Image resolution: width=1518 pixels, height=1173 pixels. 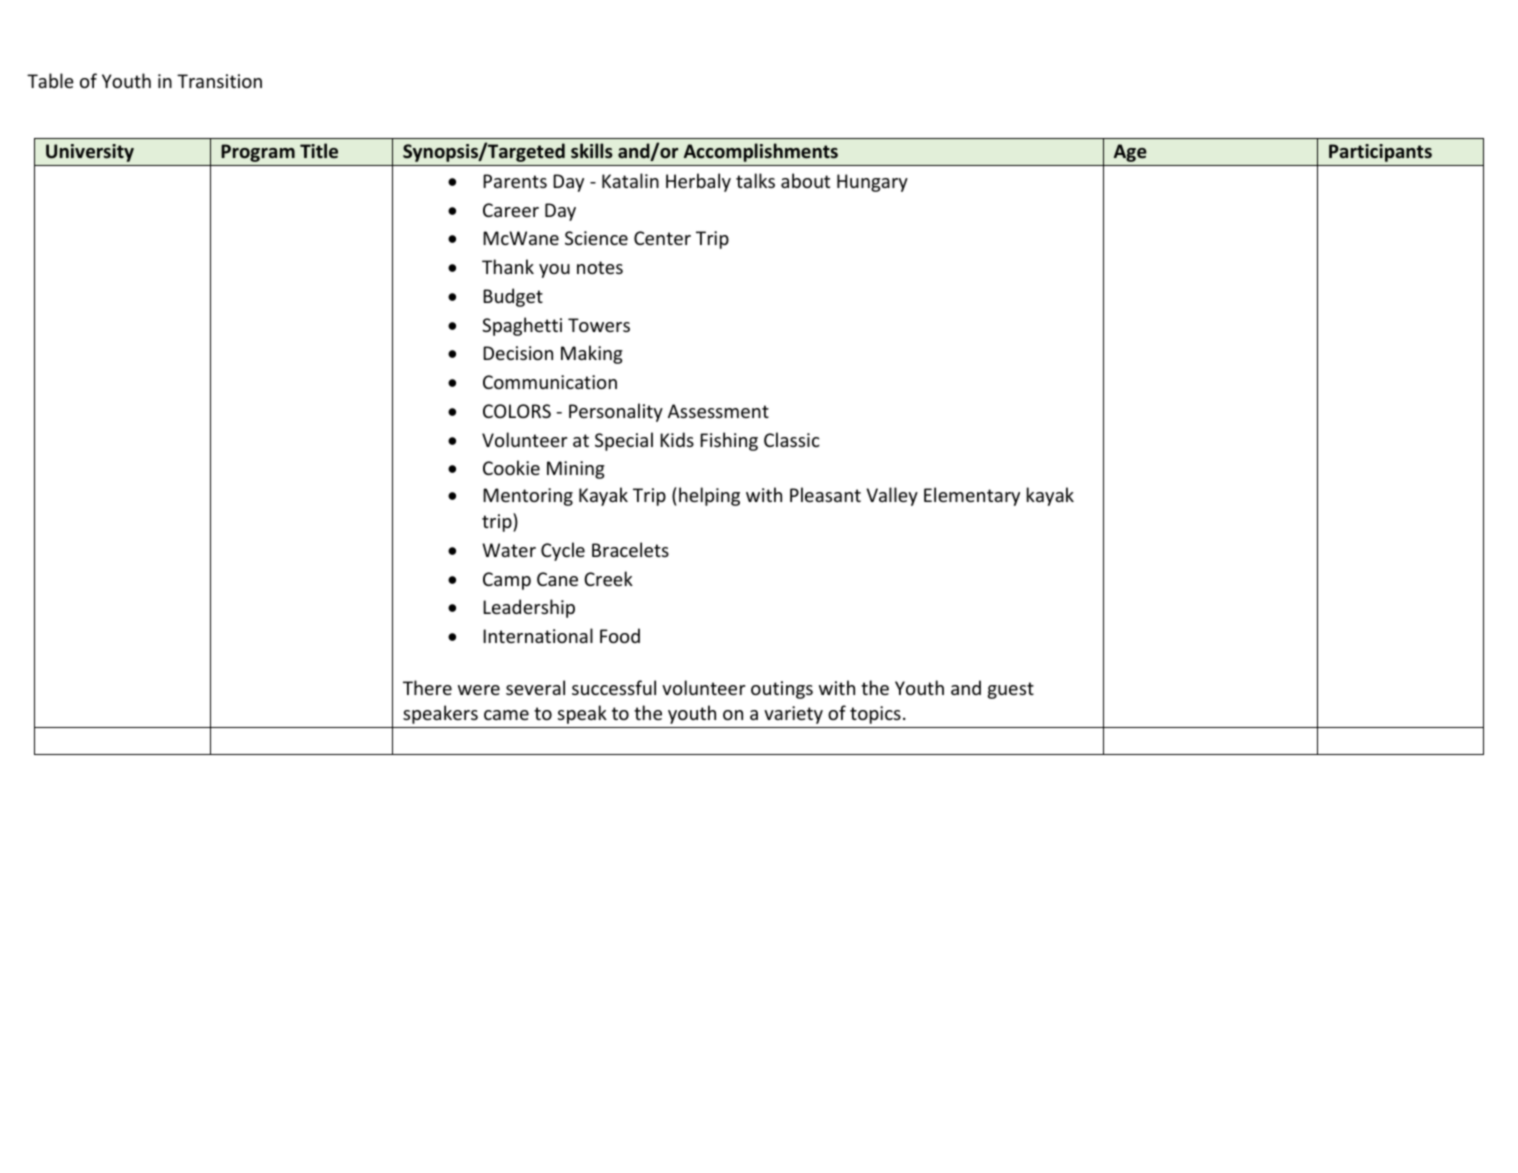 I want to click on Age, so click(x=1130, y=153).
